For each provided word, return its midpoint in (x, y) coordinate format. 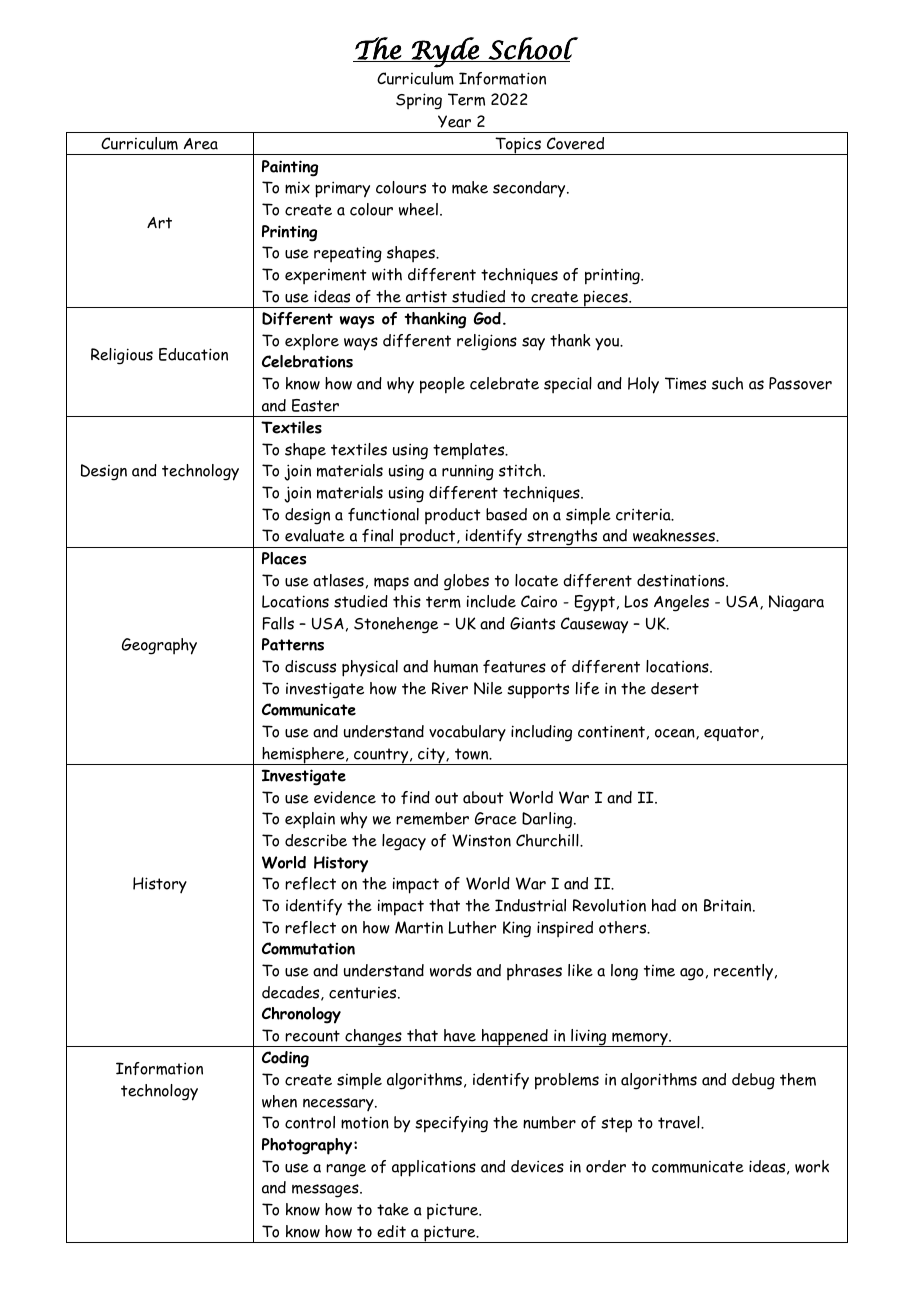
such (727, 383)
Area (201, 144)
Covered (575, 143)
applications (434, 1168)
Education (193, 354)
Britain (729, 905)
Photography (308, 1146)
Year (454, 121)
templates (470, 451)
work (812, 1166)
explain (310, 820)
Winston (481, 840)
